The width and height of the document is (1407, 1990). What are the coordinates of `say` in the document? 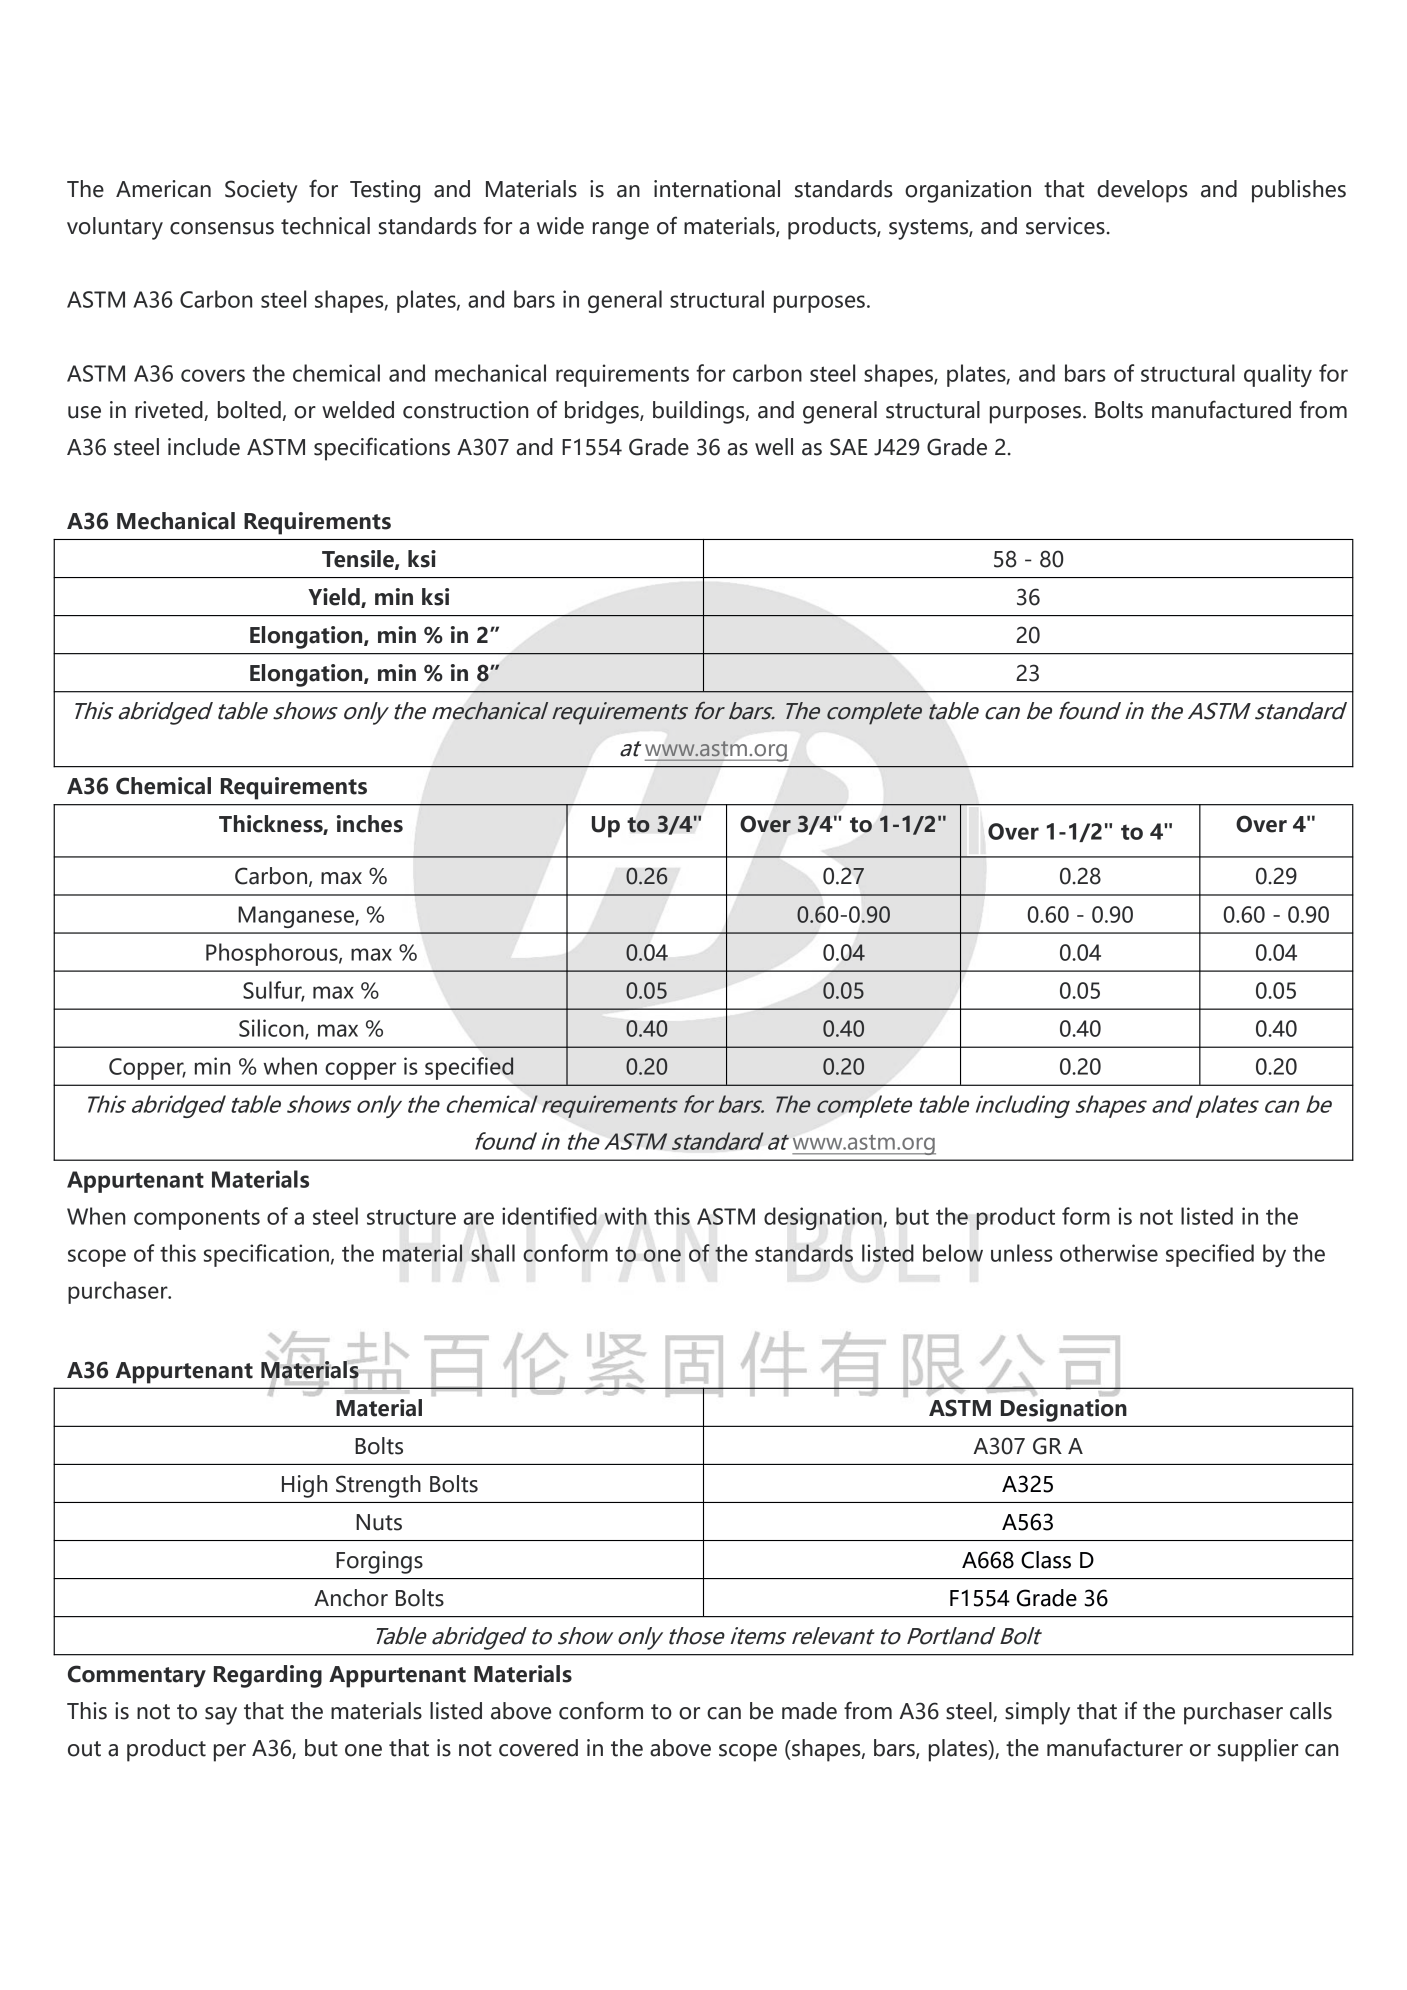 It's located at (221, 1716).
